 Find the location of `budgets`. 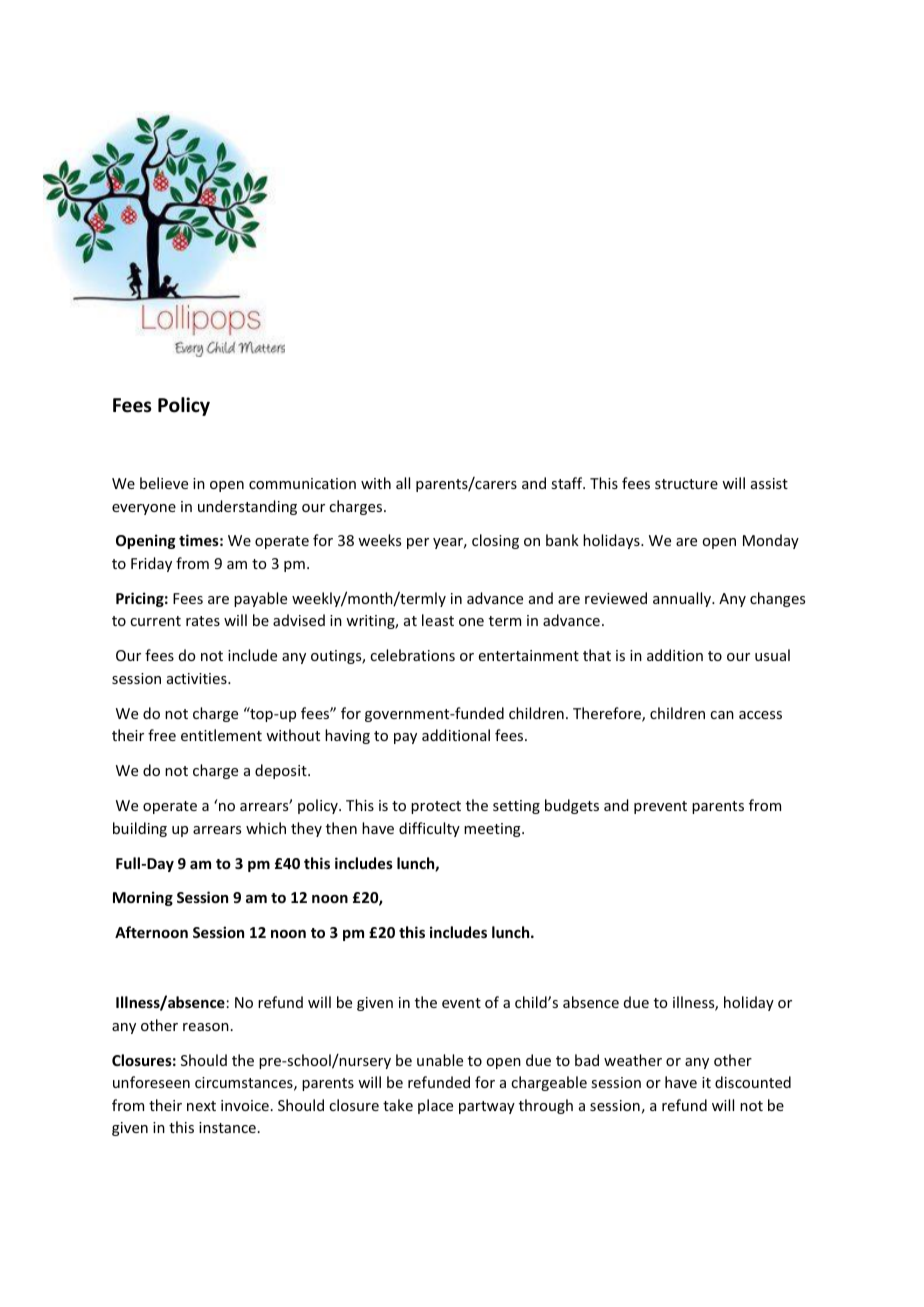

budgets is located at coordinates (572, 806).
